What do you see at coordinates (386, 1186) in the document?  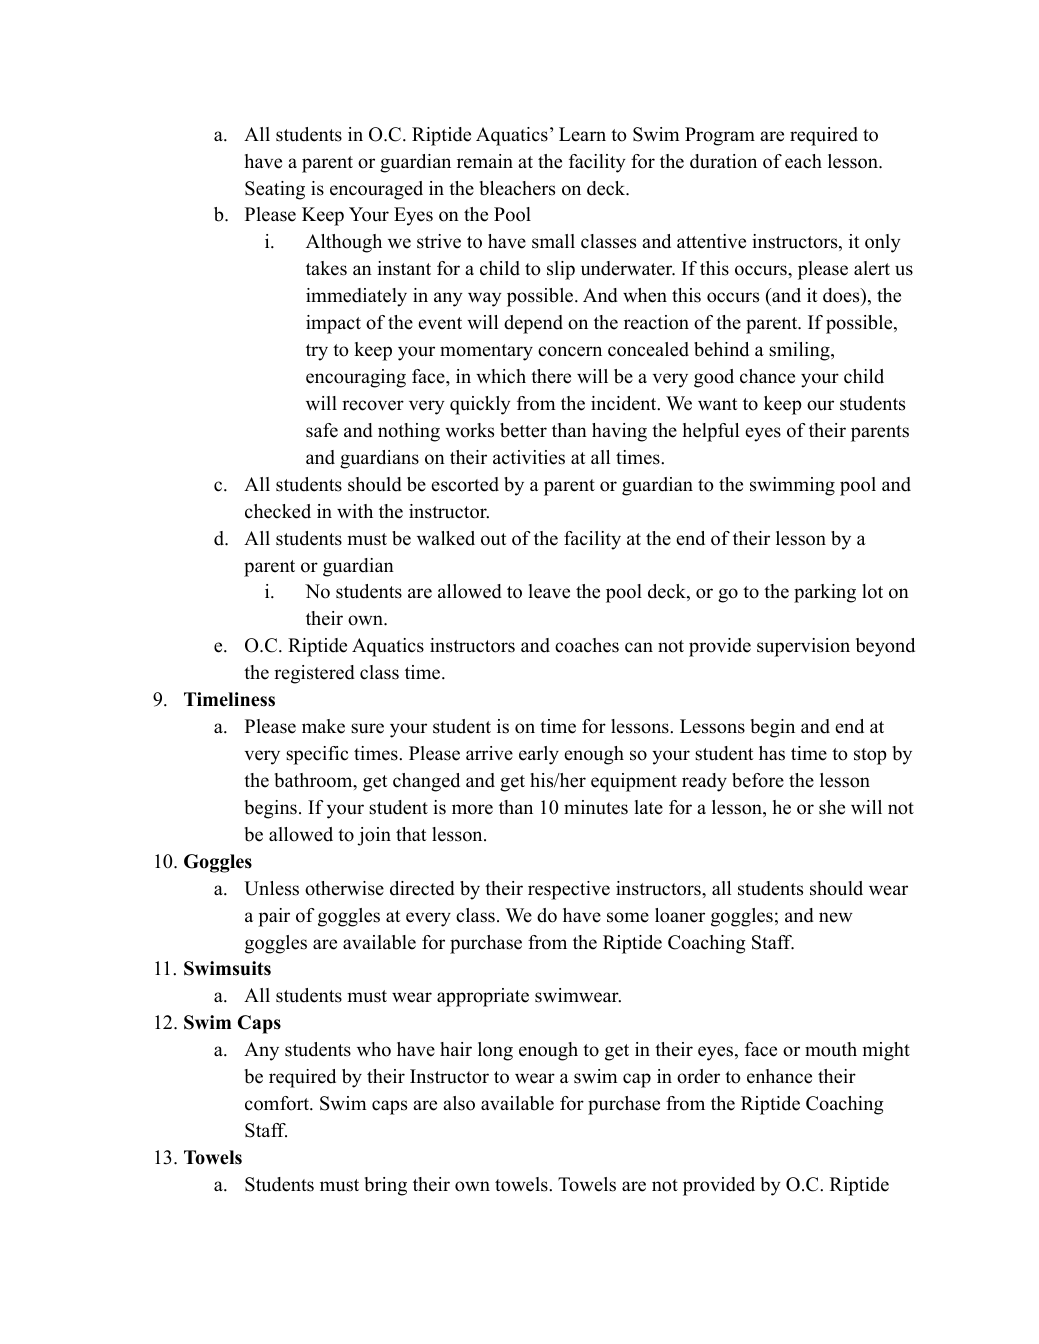 I see `bring` at bounding box center [386, 1186].
